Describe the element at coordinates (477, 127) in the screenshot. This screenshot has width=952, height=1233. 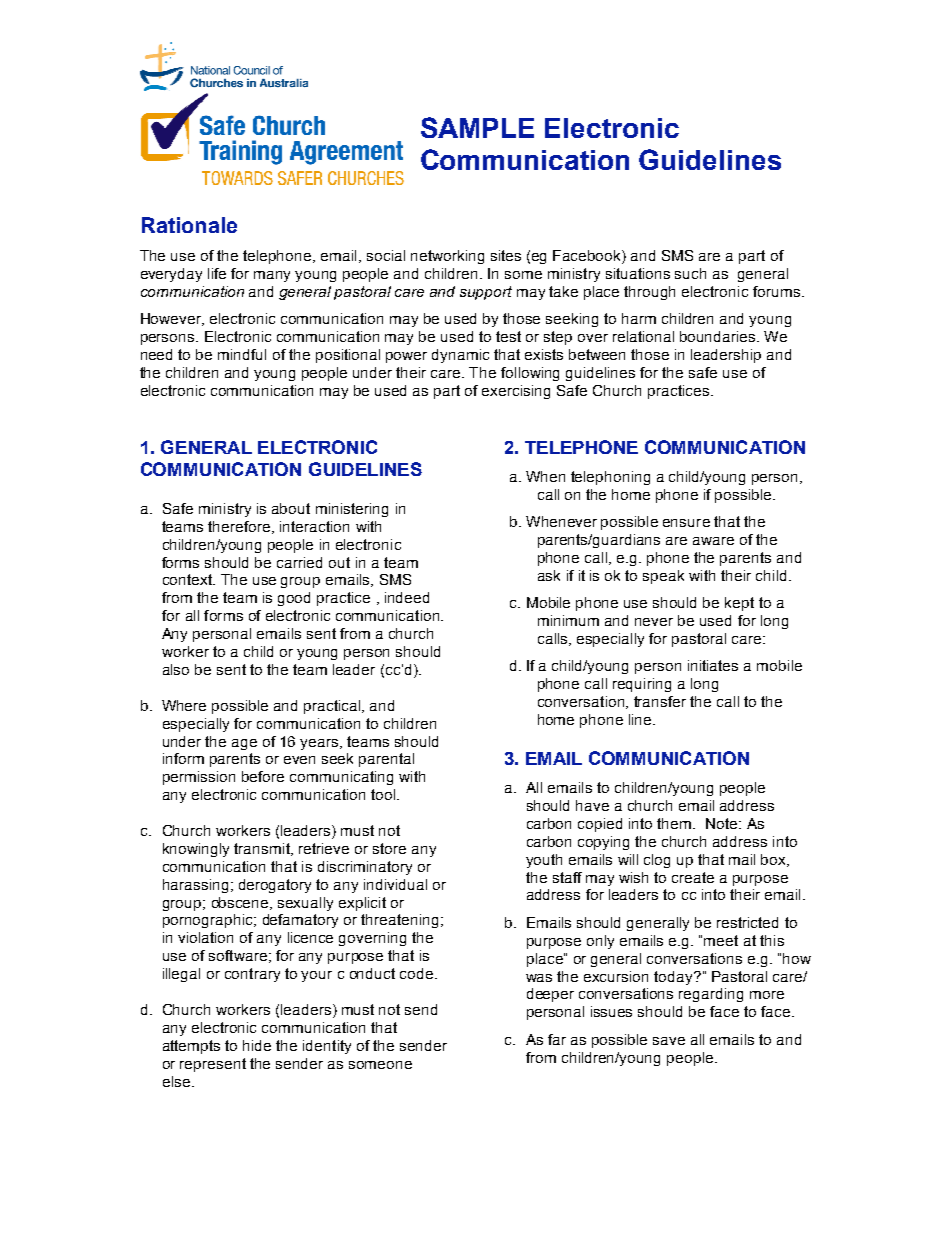
I see `SAMPLE` at that location.
